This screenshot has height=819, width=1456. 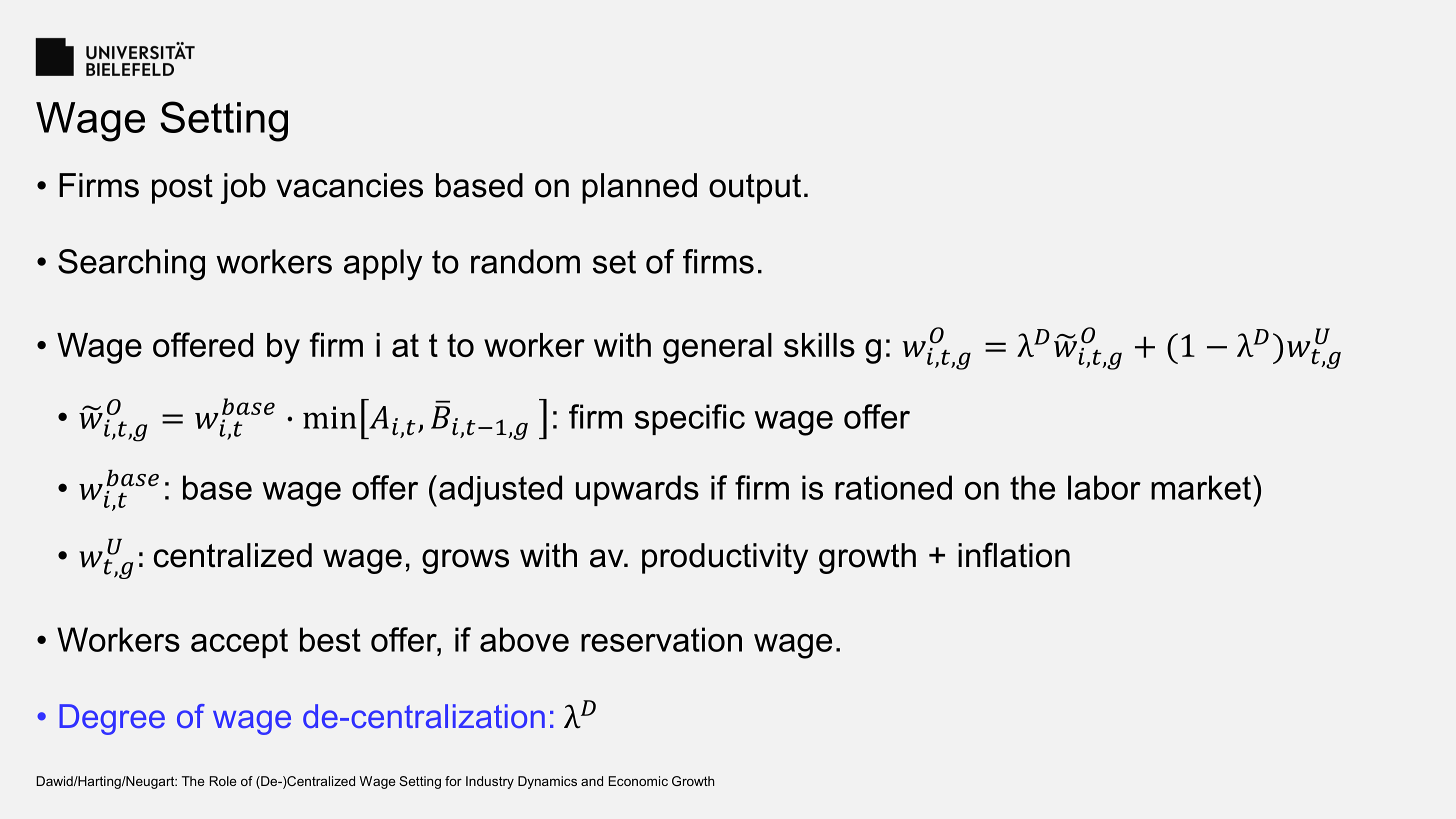 What do you see at coordinates (755, 189) in the screenshot?
I see `output` at bounding box center [755, 189].
